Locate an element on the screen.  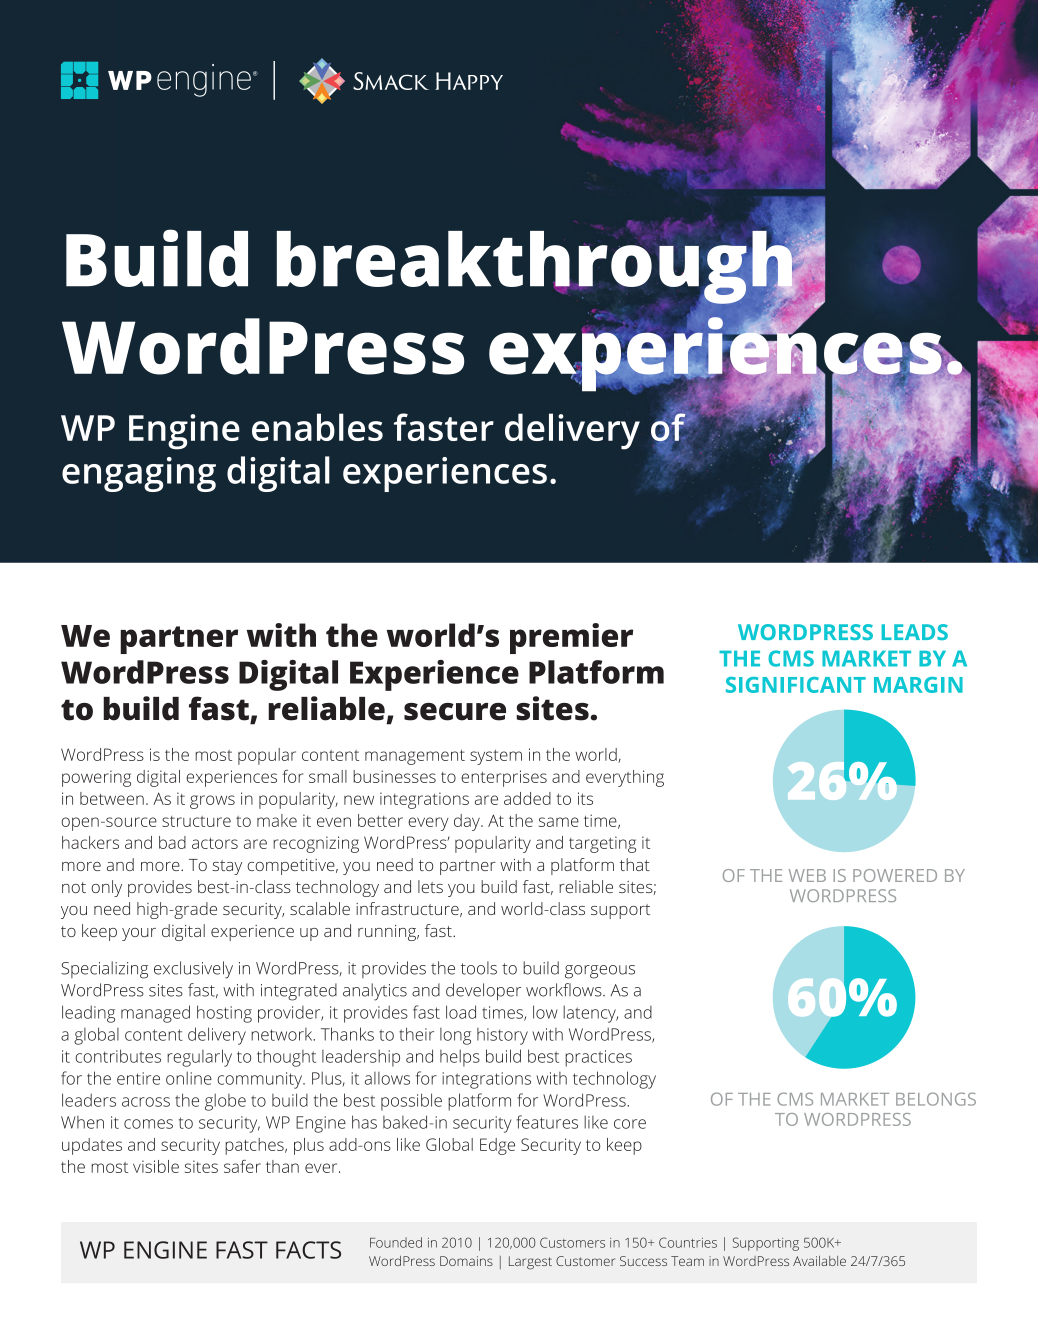
secure is located at coordinates (455, 712).
